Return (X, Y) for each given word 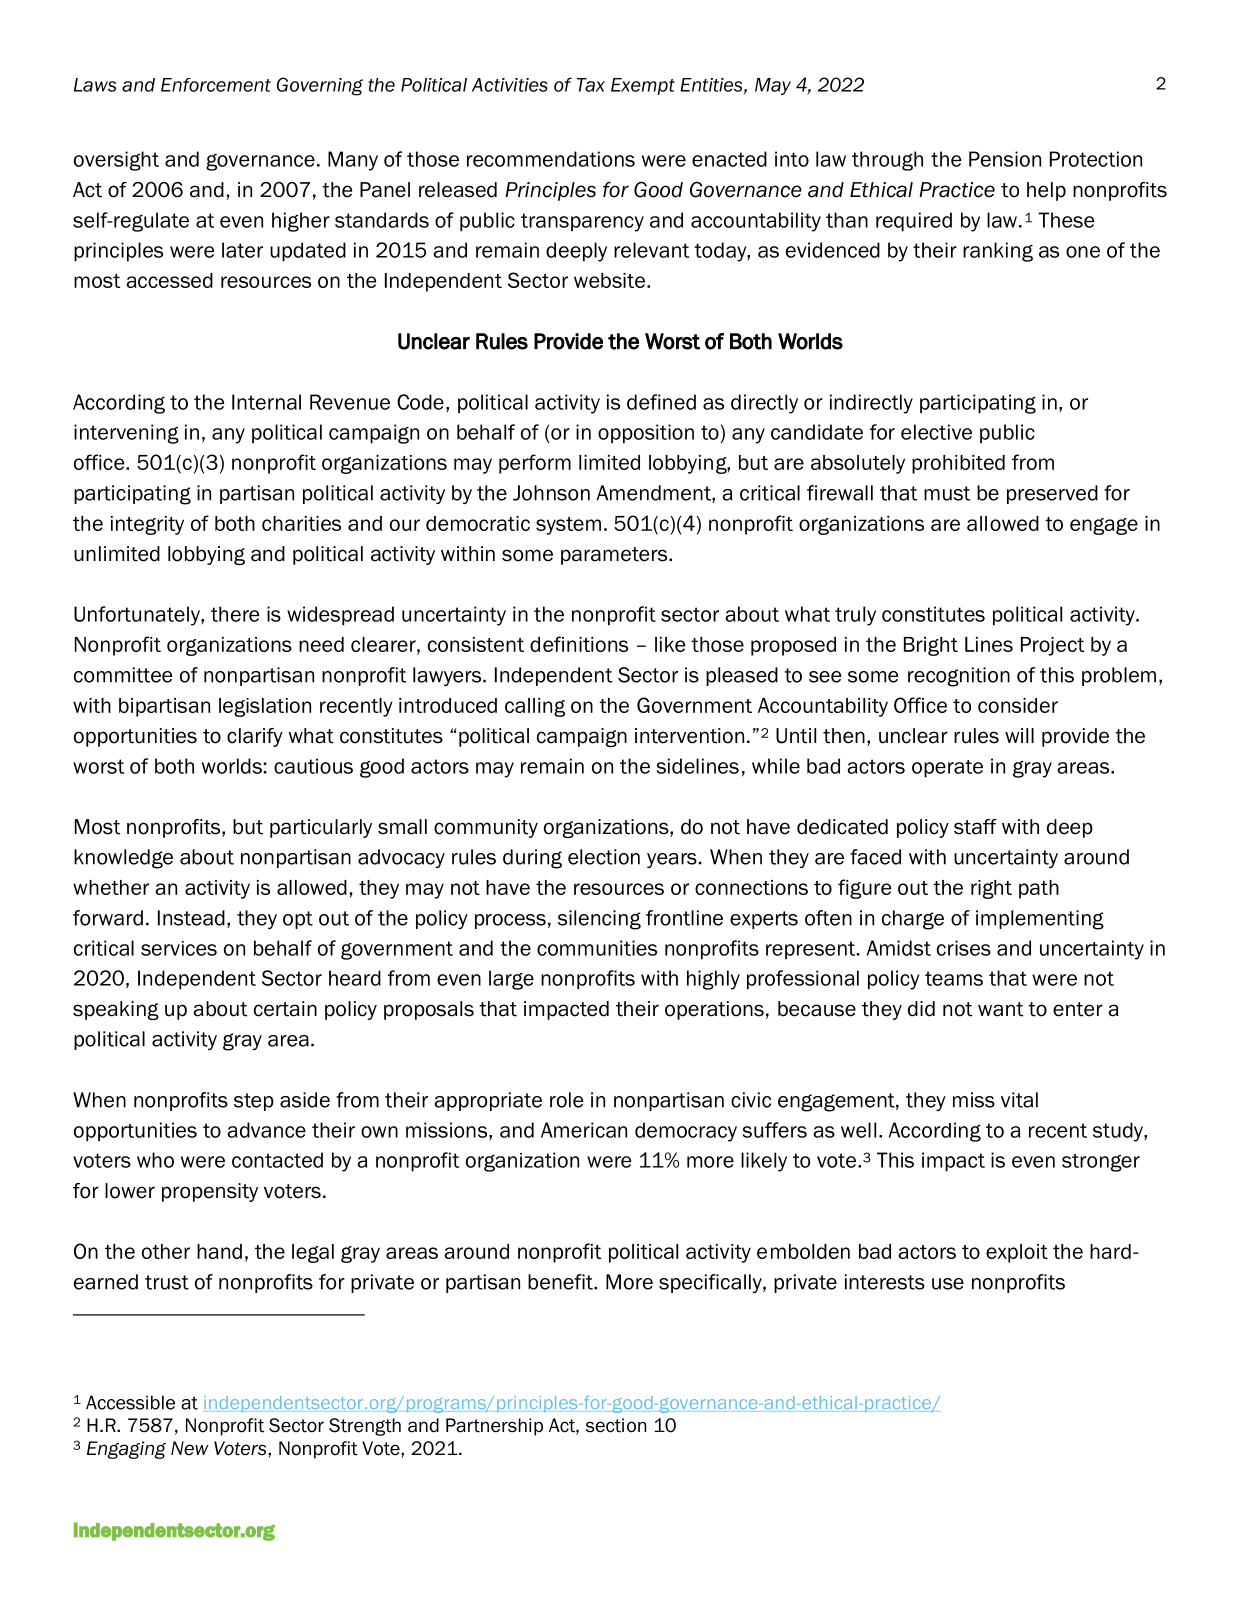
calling (535, 707)
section (616, 1425)
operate (947, 769)
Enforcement (216, 85)
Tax (591, 85)
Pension (1005, 159)
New (190, 1448)
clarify (255, 737)
